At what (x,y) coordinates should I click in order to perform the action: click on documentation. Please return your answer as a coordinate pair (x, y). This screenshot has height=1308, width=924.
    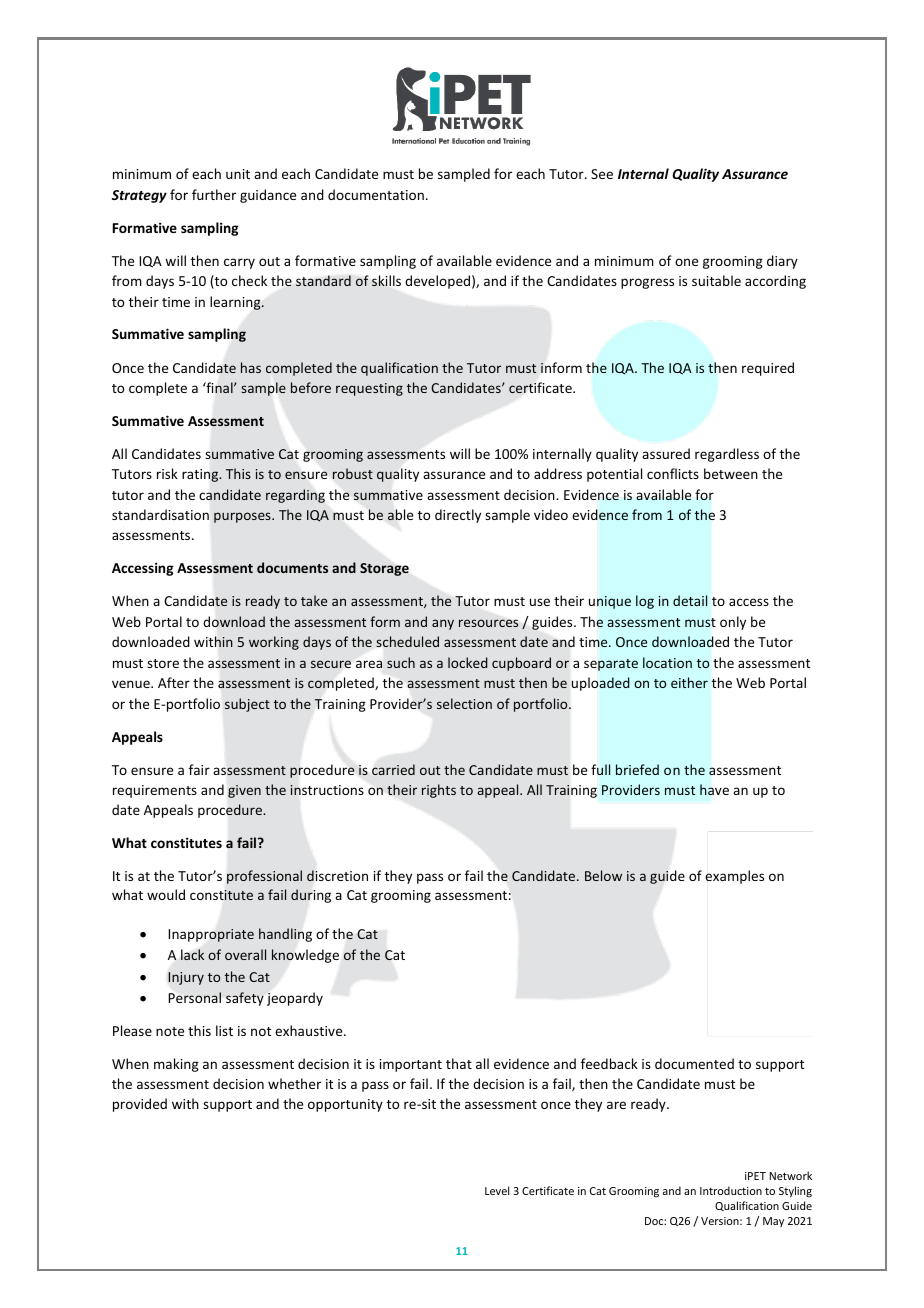
    Looking at the image, I should click on (376, 194).
